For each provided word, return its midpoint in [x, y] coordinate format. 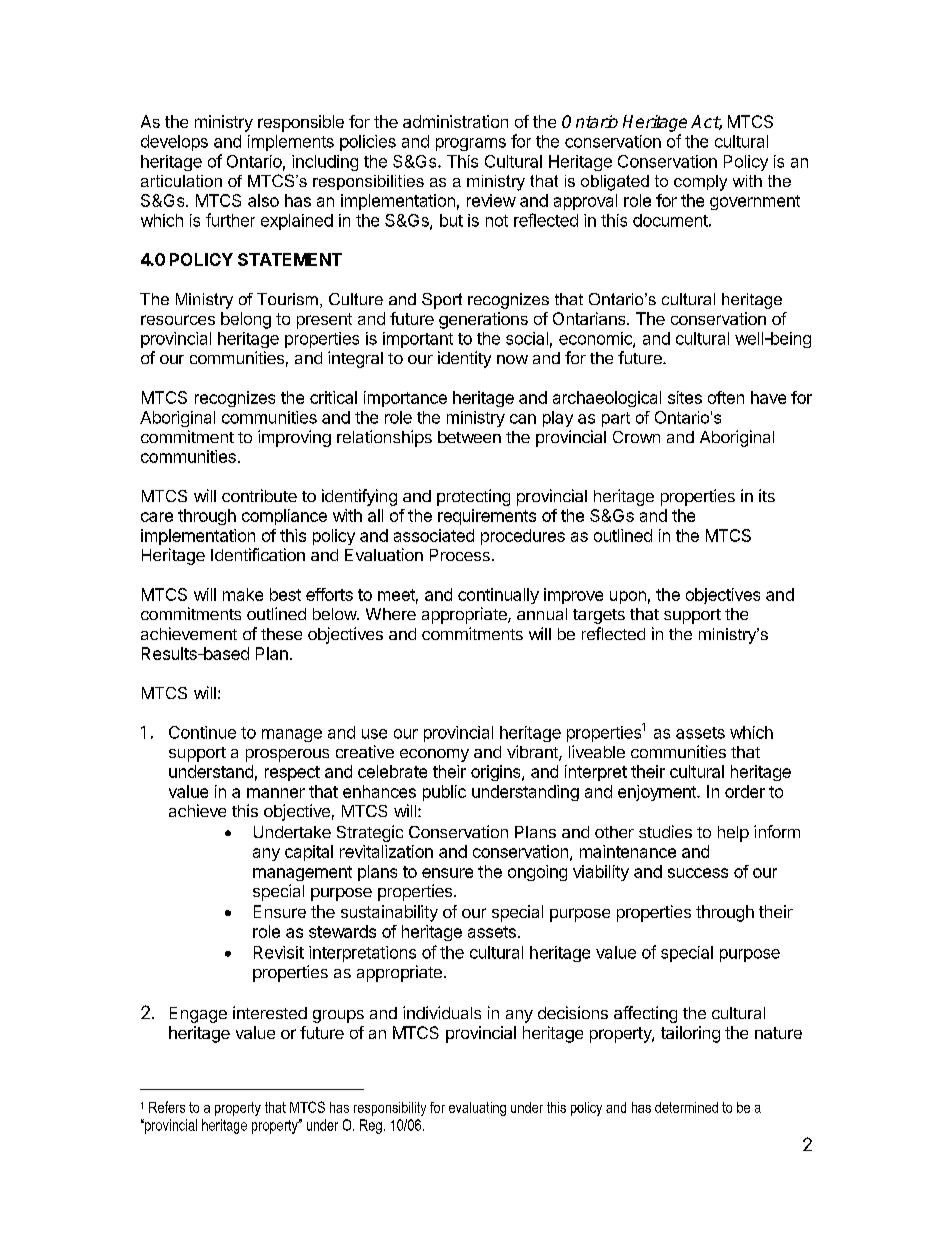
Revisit [279, 952]
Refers [167, 1107]
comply [700, 183]
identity [464, 359]
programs [471, 144]
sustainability [389, 913]
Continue [202, 732]
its [767, 495]
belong [246, 320]
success [698, 873]
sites [685, 397]
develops [174, 143]
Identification [258, 554]
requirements [487, 517]
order [745, 791]
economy [434, 755]
